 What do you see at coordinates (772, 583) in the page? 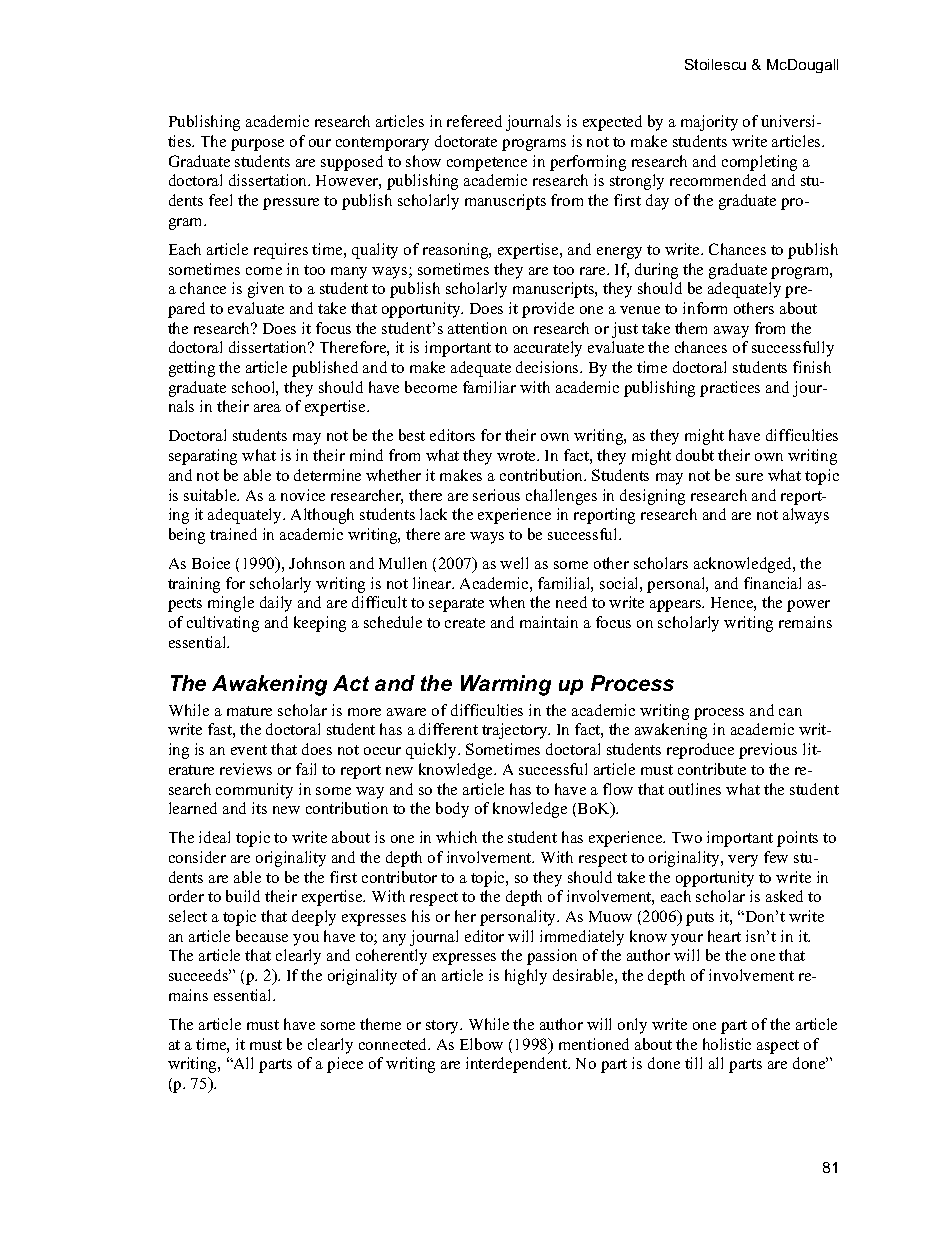
I see `financial` at bounding box center [772, 583].
